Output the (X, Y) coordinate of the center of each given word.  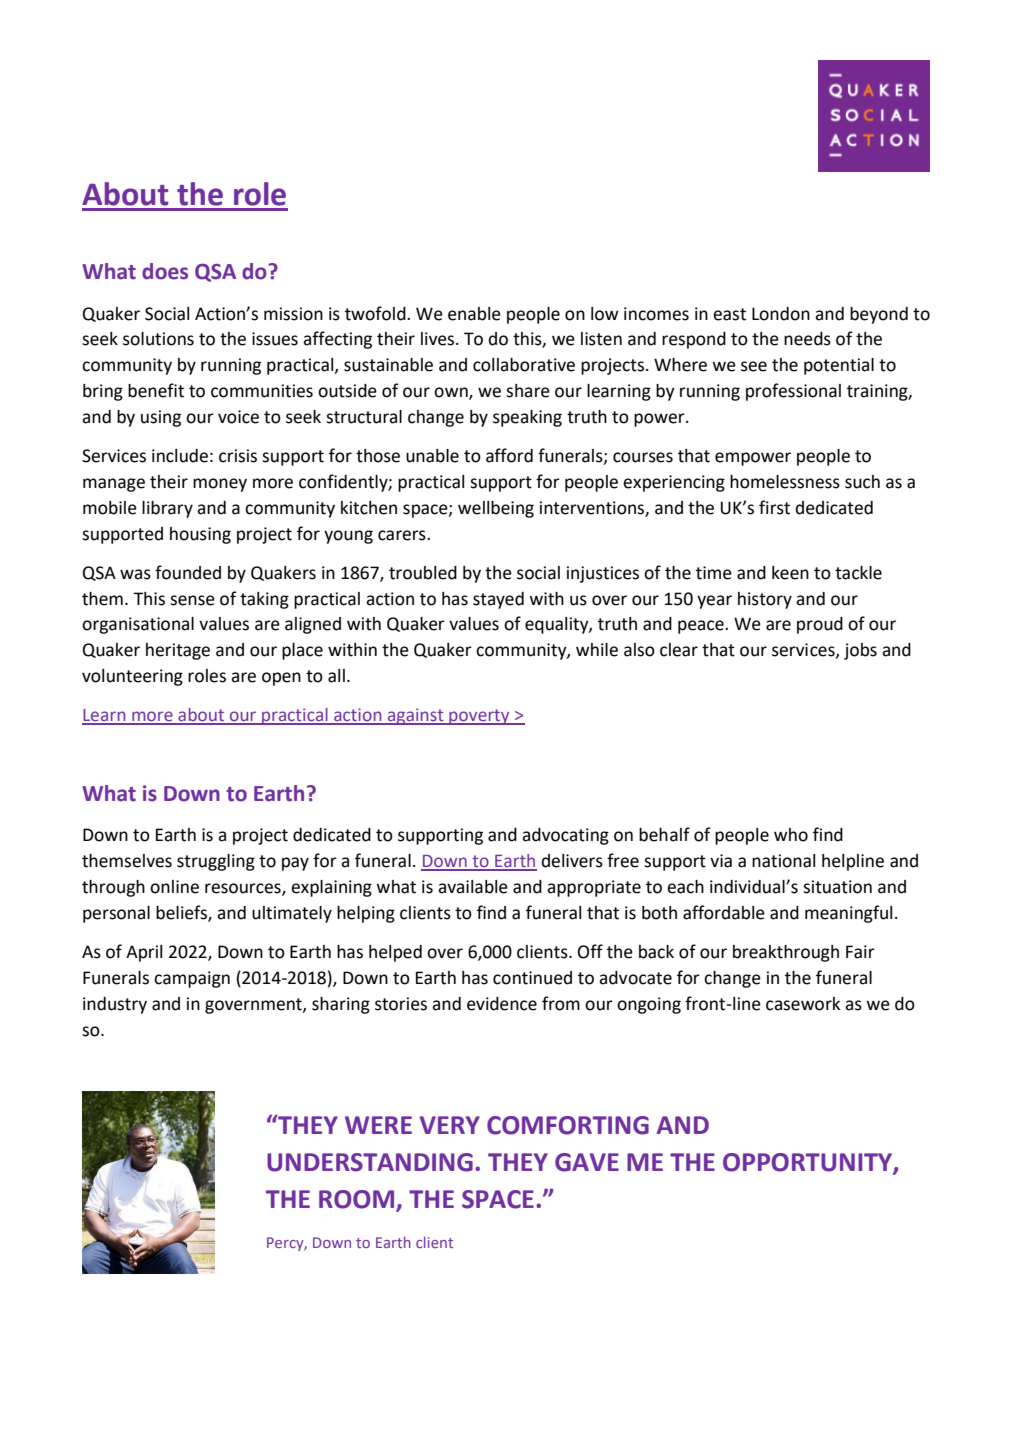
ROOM (356, 1199)
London (781, 314)
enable (474, 314)
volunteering (132, 677)
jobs (860, 651)
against (415, 716)
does (165, 271)
